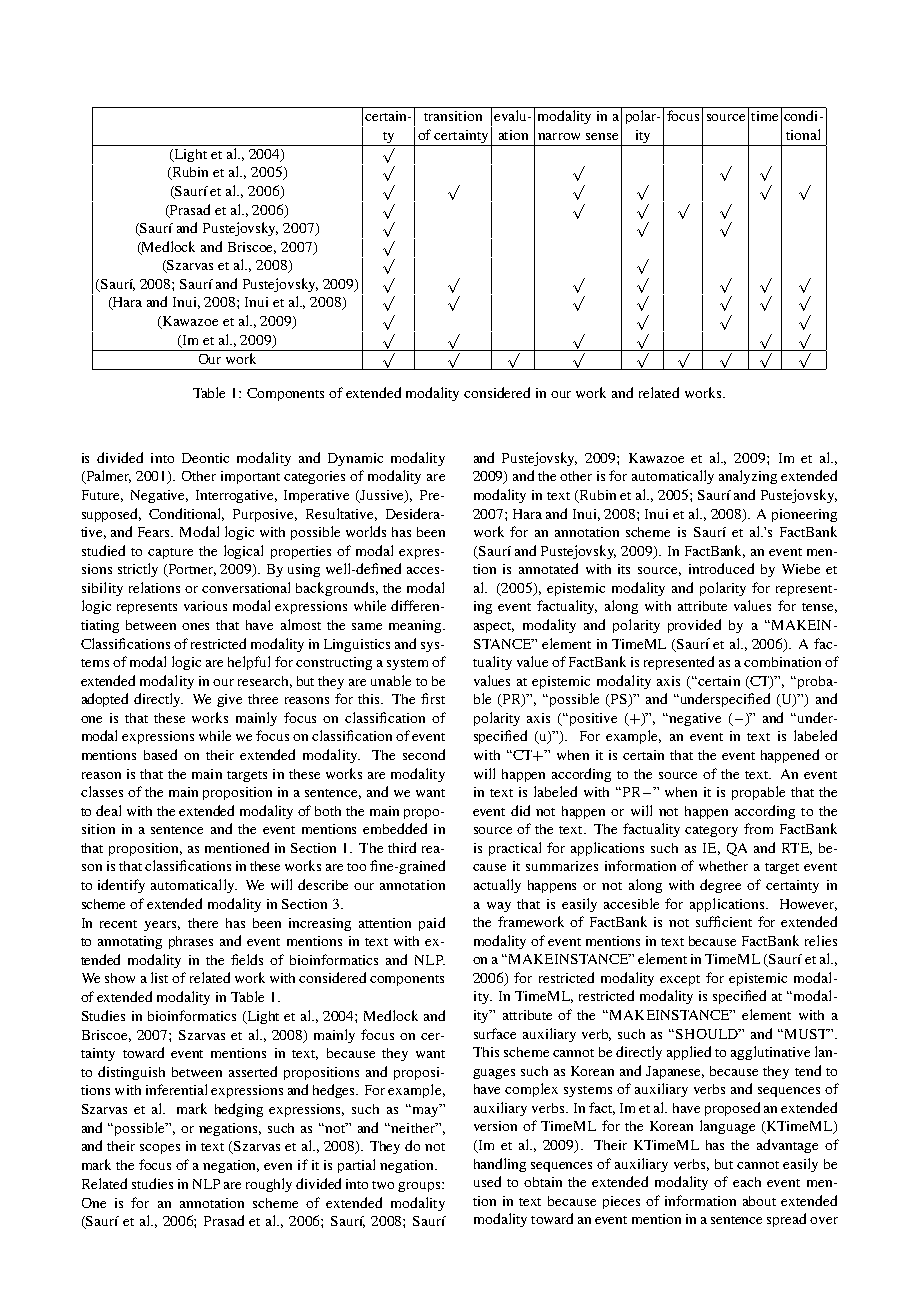 The image size is (924, 1308). What do you see at coordinates (747, 1182) in the screenshot?
I see `each` at bounding box center [747, 1182].
